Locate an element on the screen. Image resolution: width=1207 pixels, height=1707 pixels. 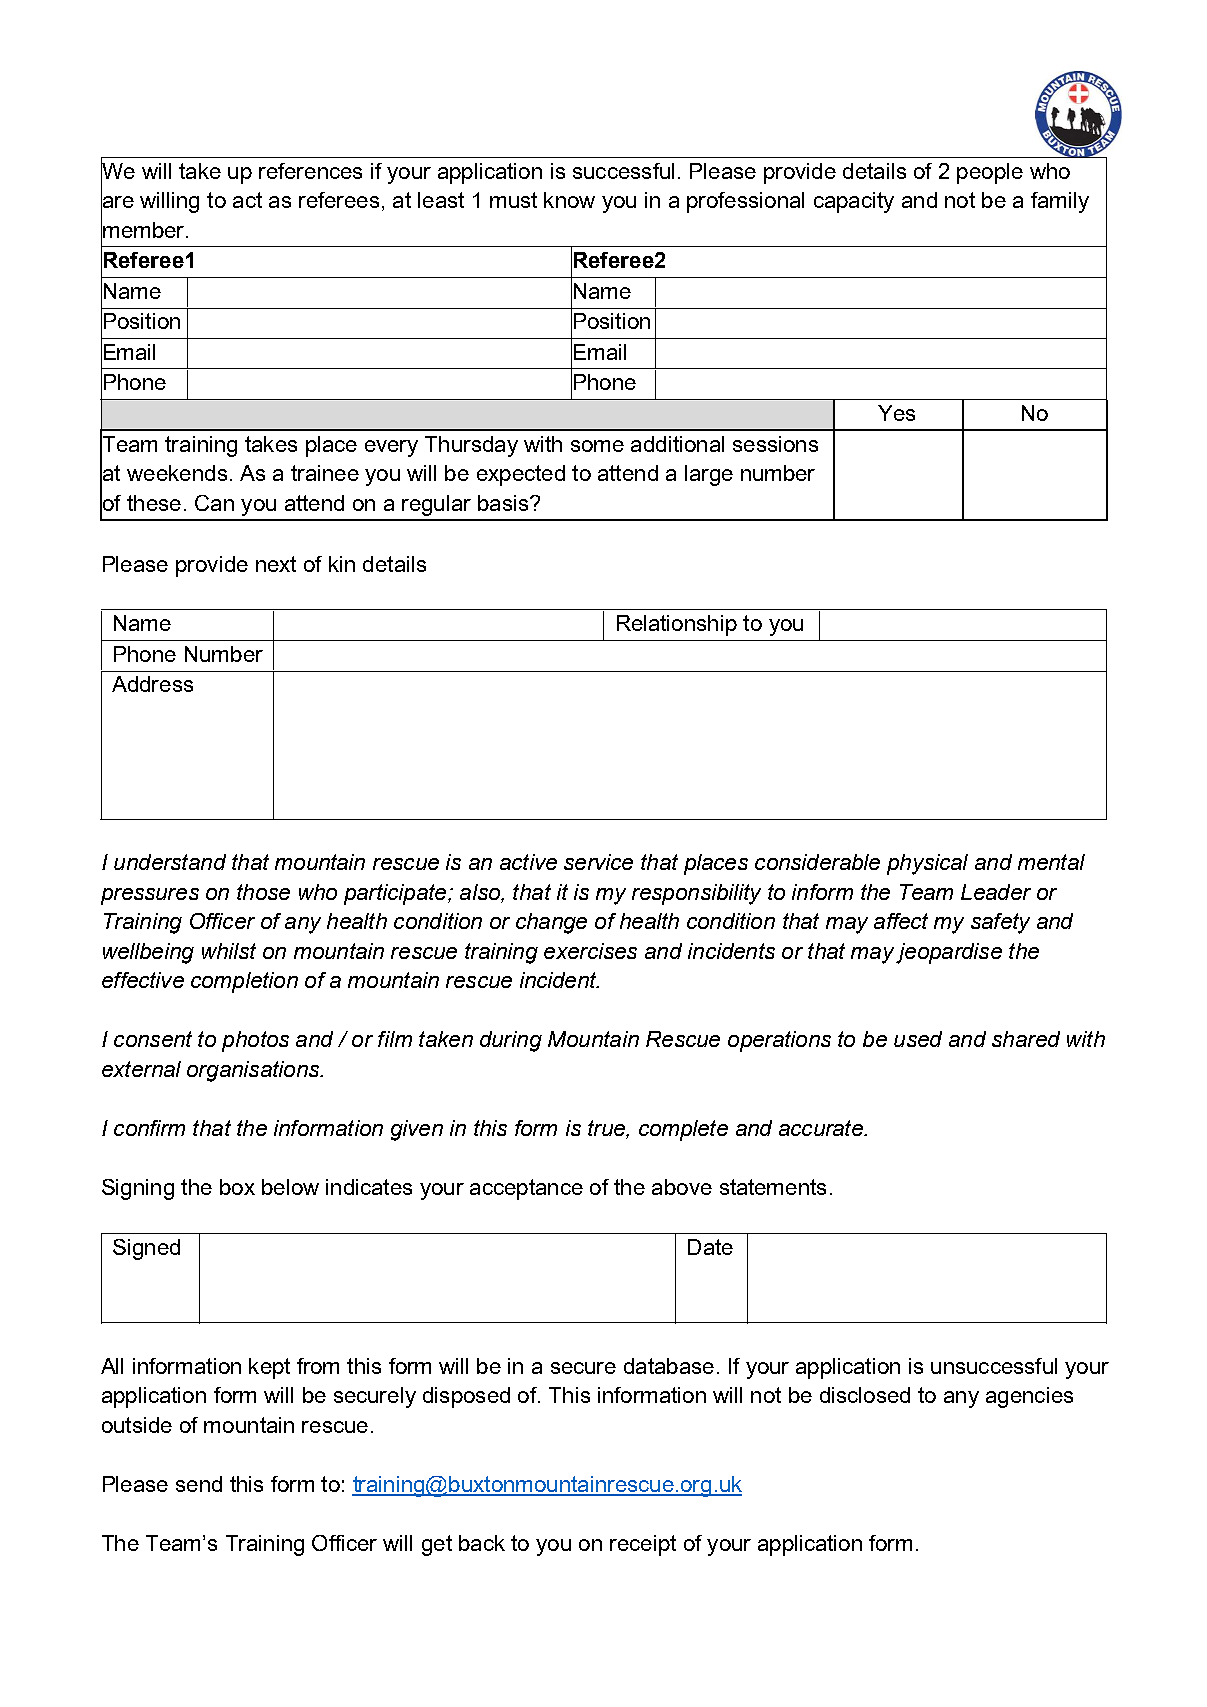
used is located at coordinates (918, 1039).
